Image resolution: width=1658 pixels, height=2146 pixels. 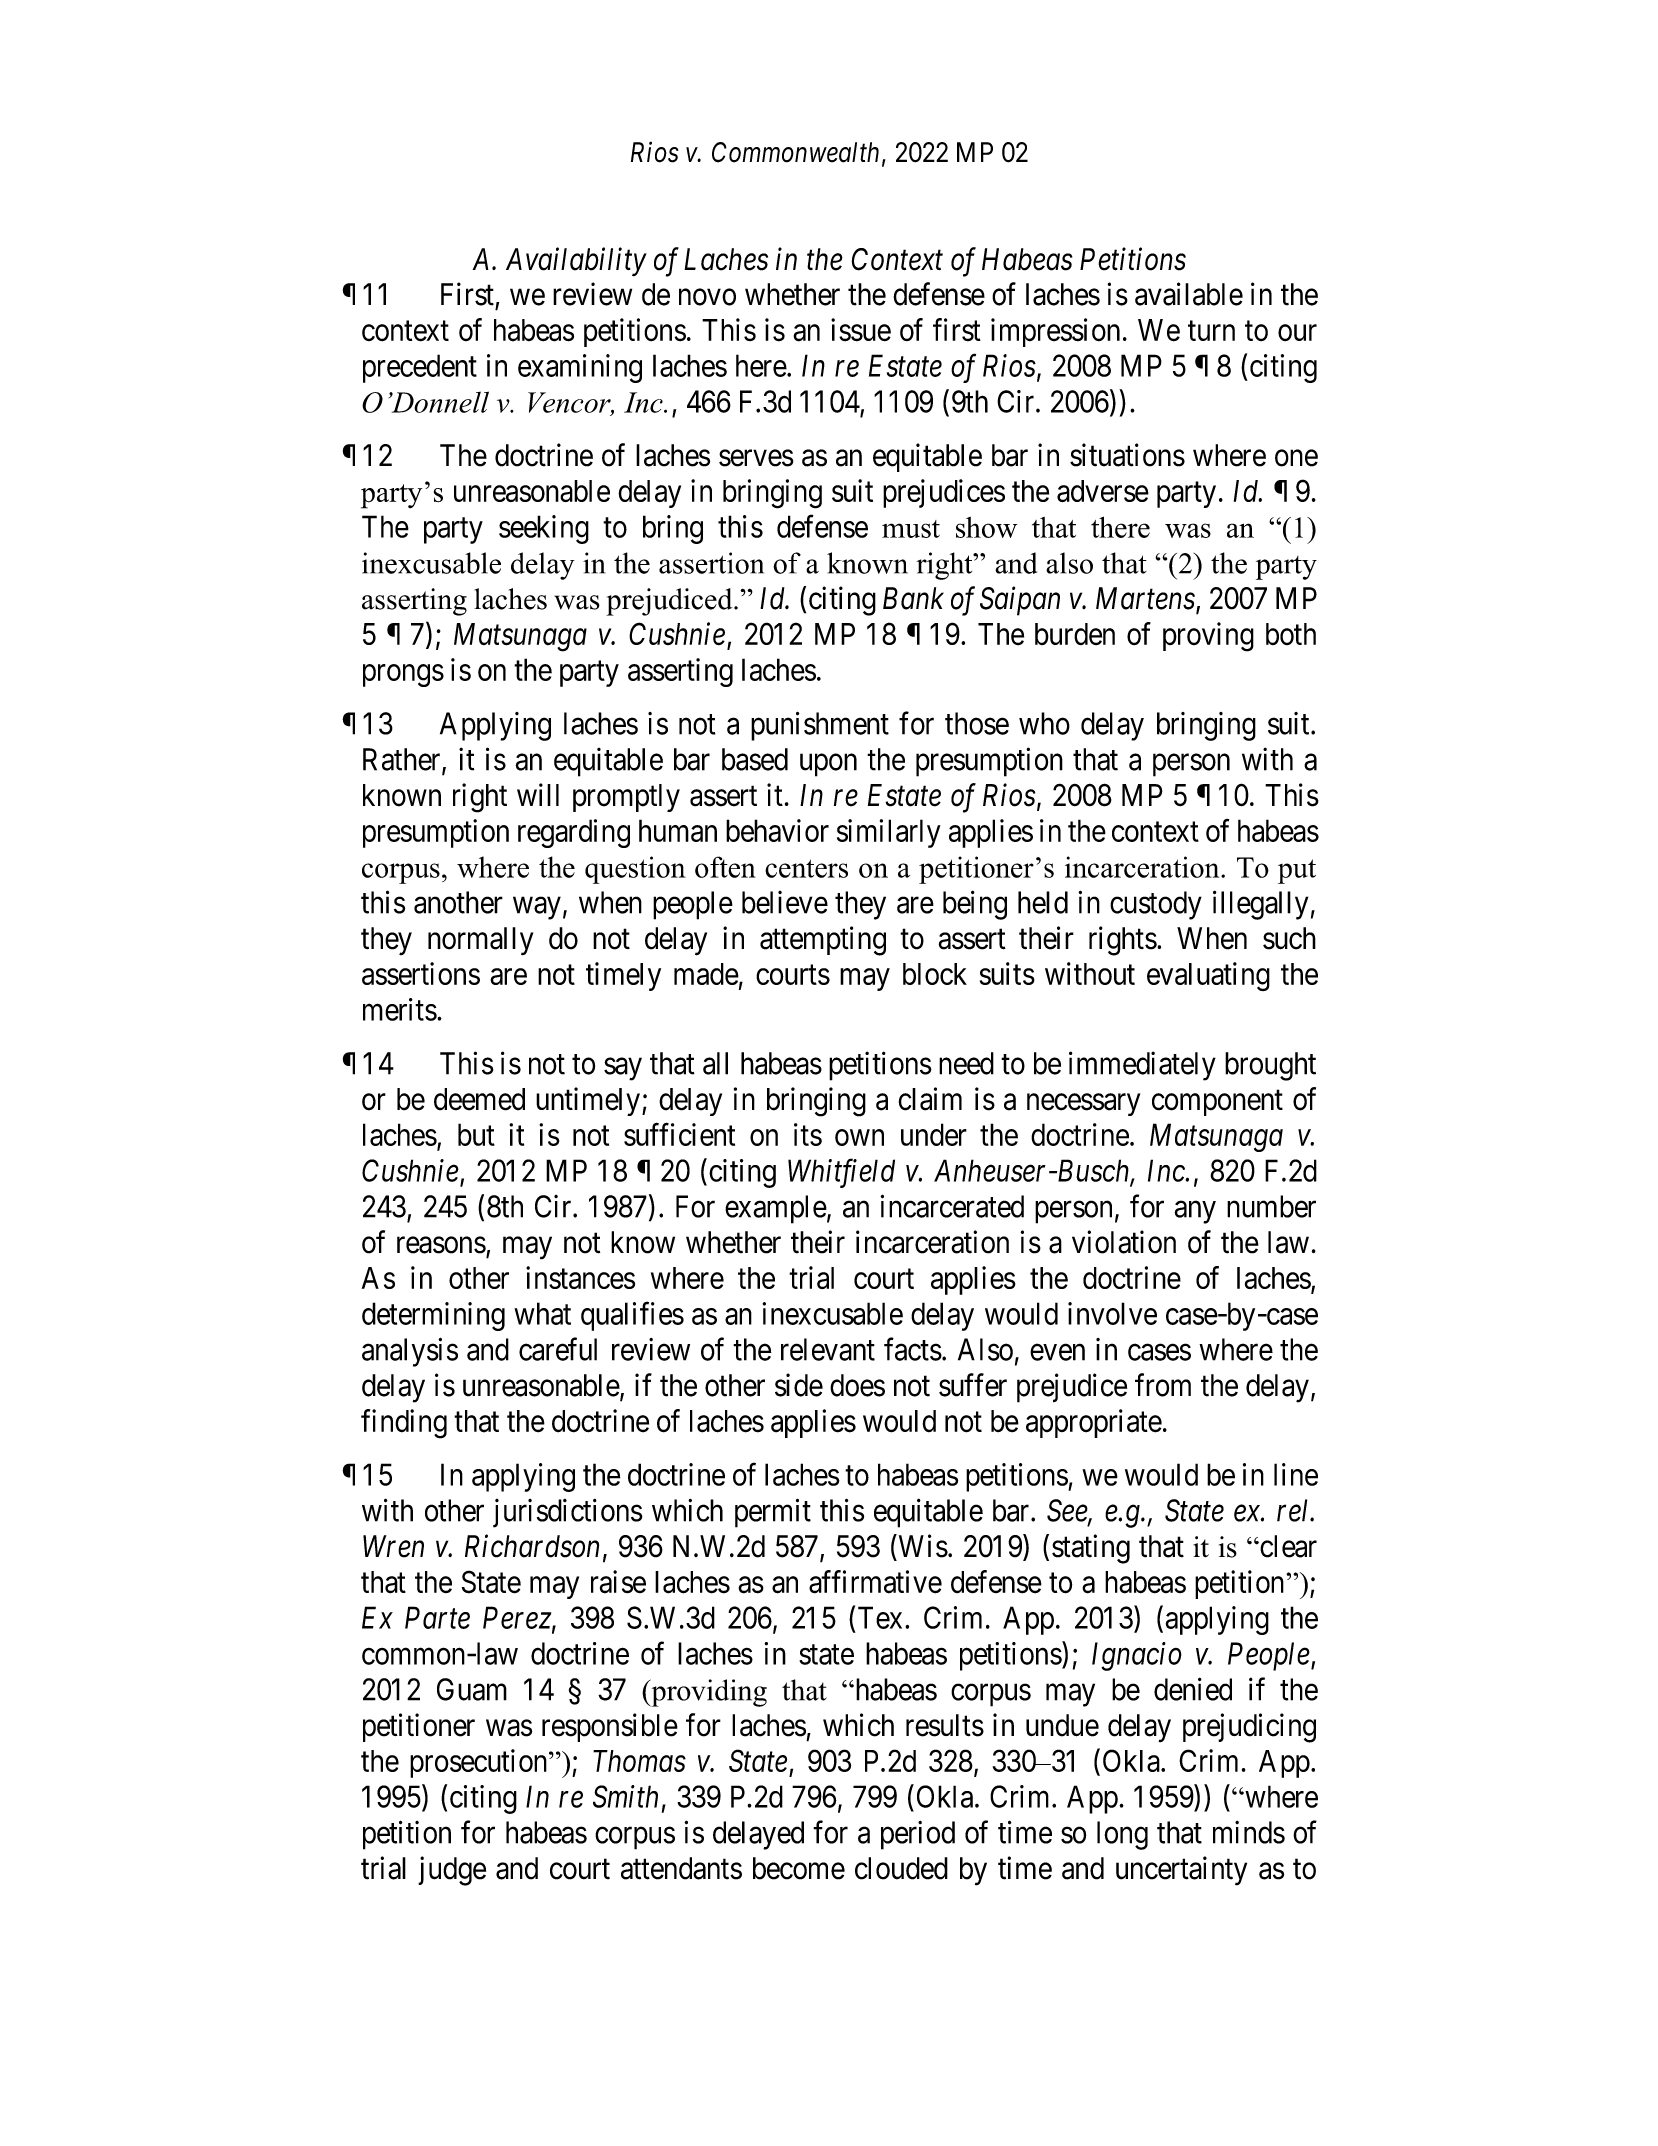 I want to click on immediately, so click(x=1142, y=1066).
